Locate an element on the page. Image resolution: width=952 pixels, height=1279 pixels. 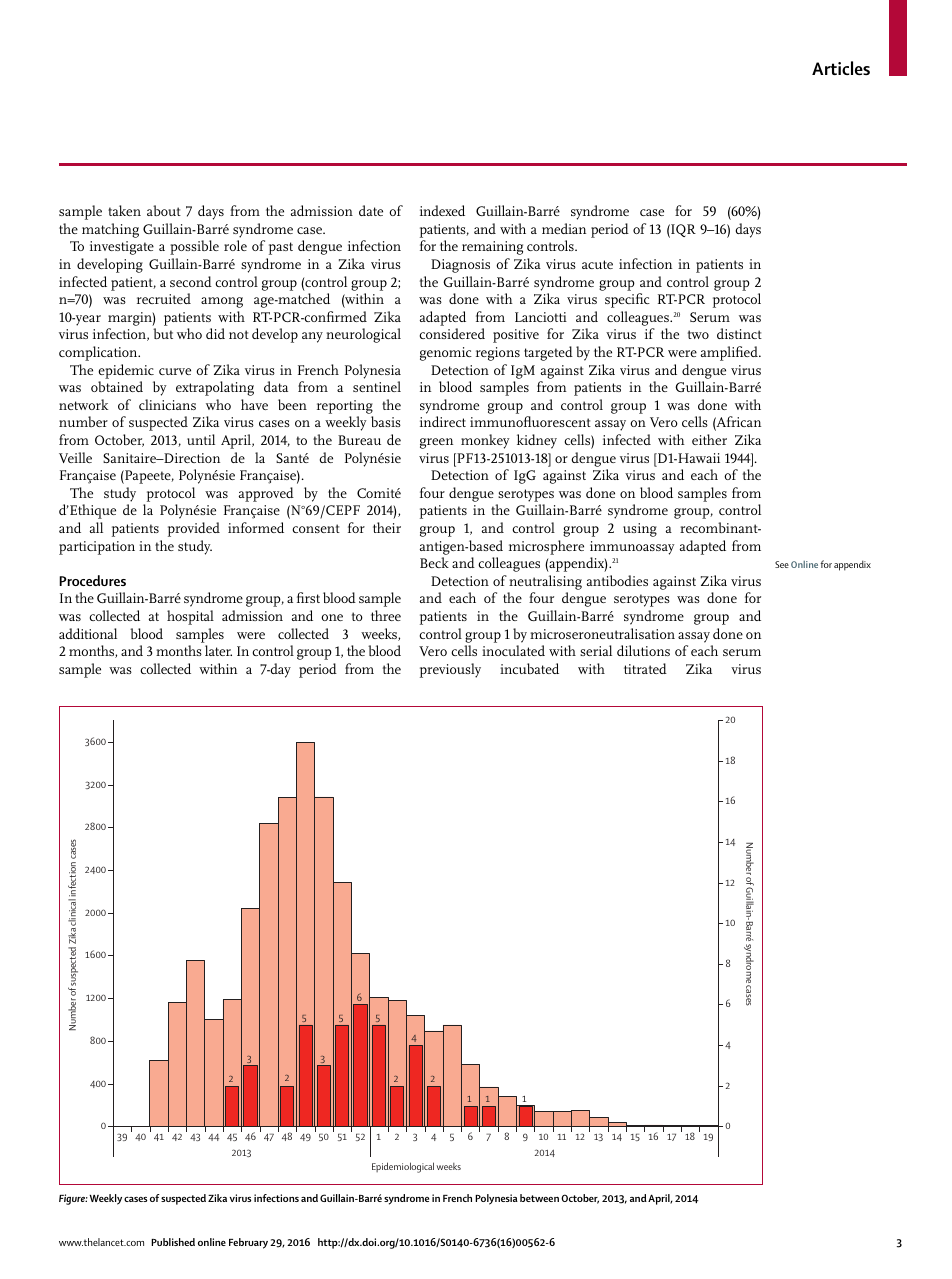
indexed is located at coordinates (442, 210).
